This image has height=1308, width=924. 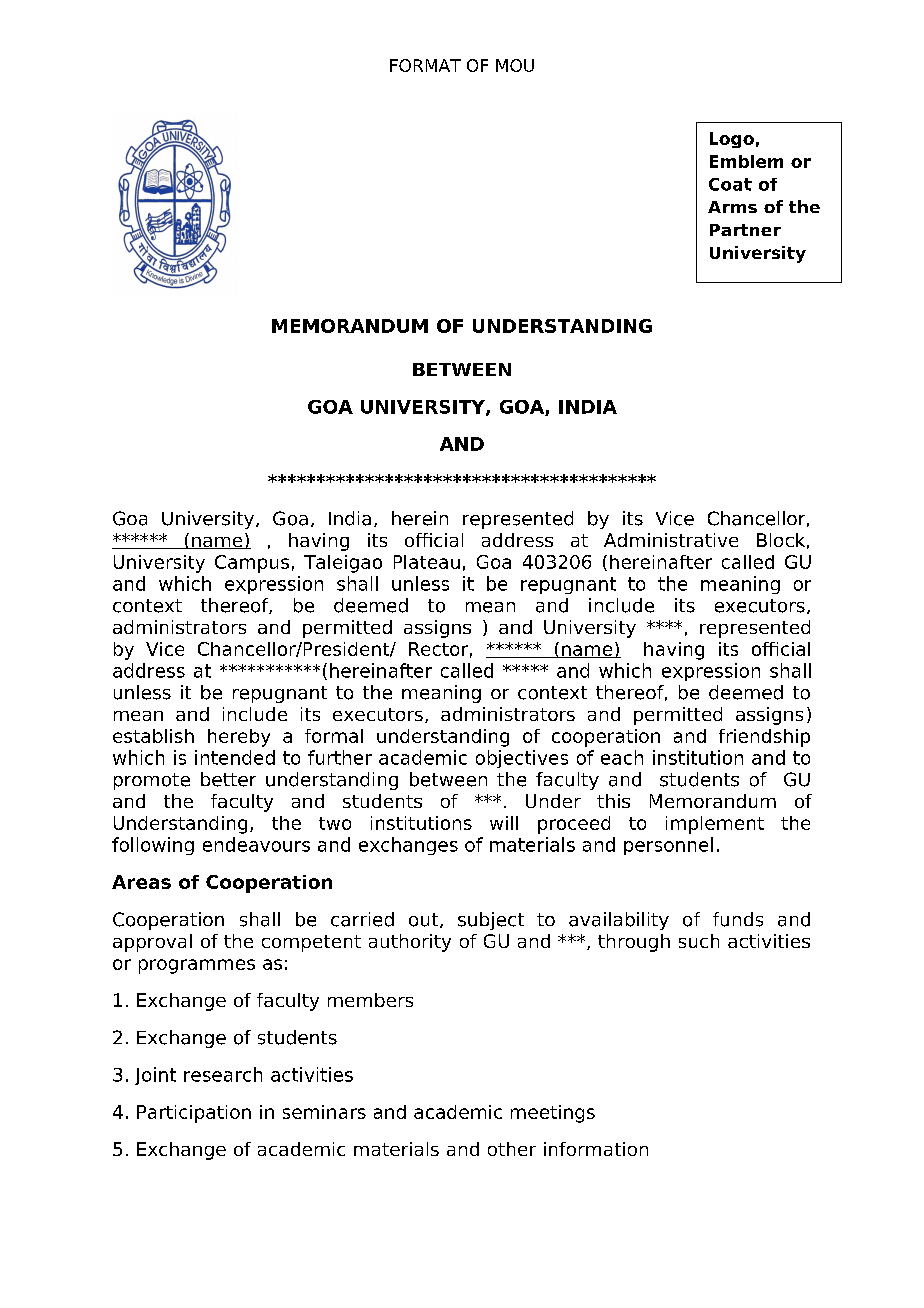 What do you see at coordinates (515, 65) in the image?
I see `MOU` at bounding box center [515, 65].
